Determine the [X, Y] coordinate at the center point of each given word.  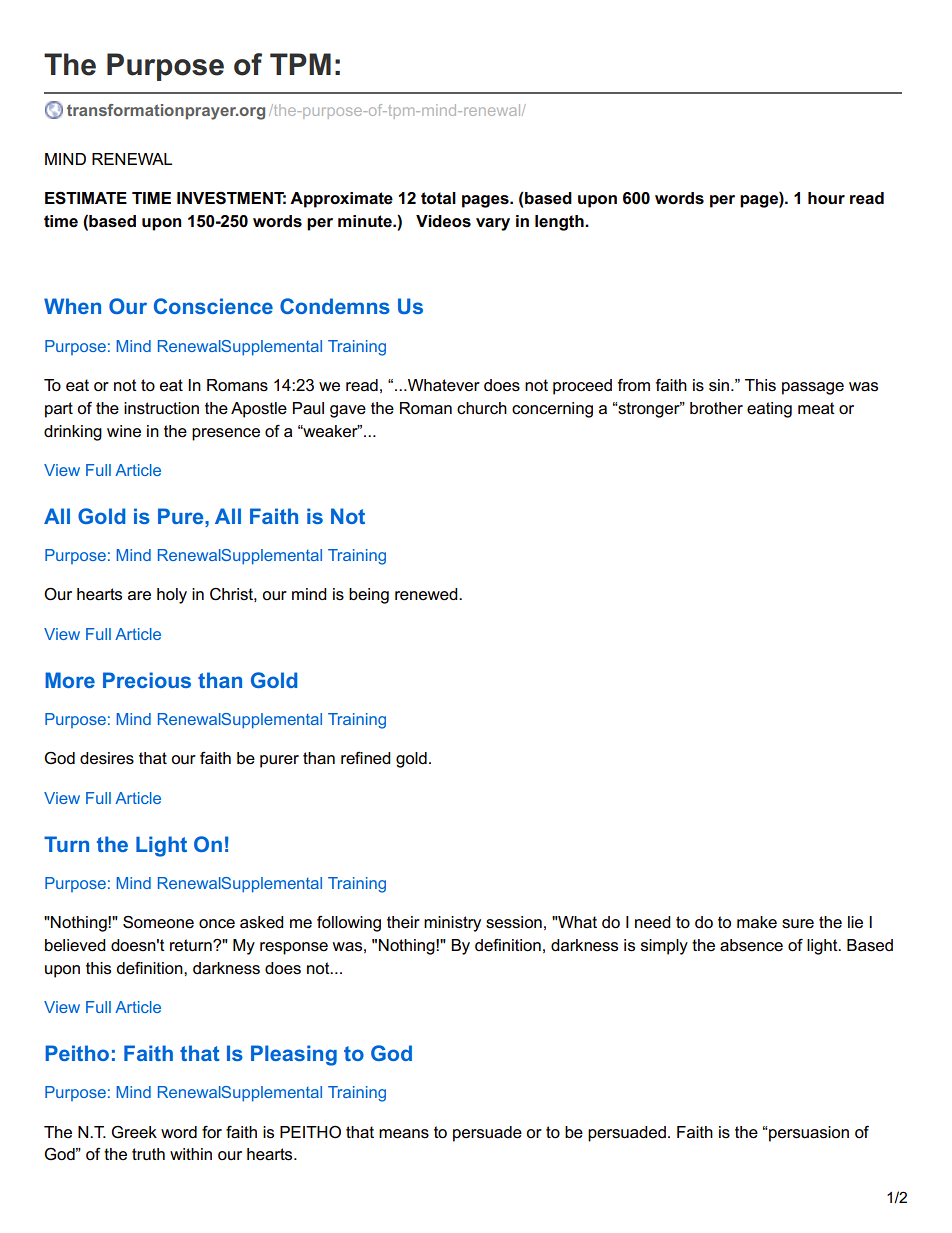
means [404, 1134]
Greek [134, 1132]
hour [826, 198]
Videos [443, 221]
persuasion [808, 1134]
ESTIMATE [86, 198]
